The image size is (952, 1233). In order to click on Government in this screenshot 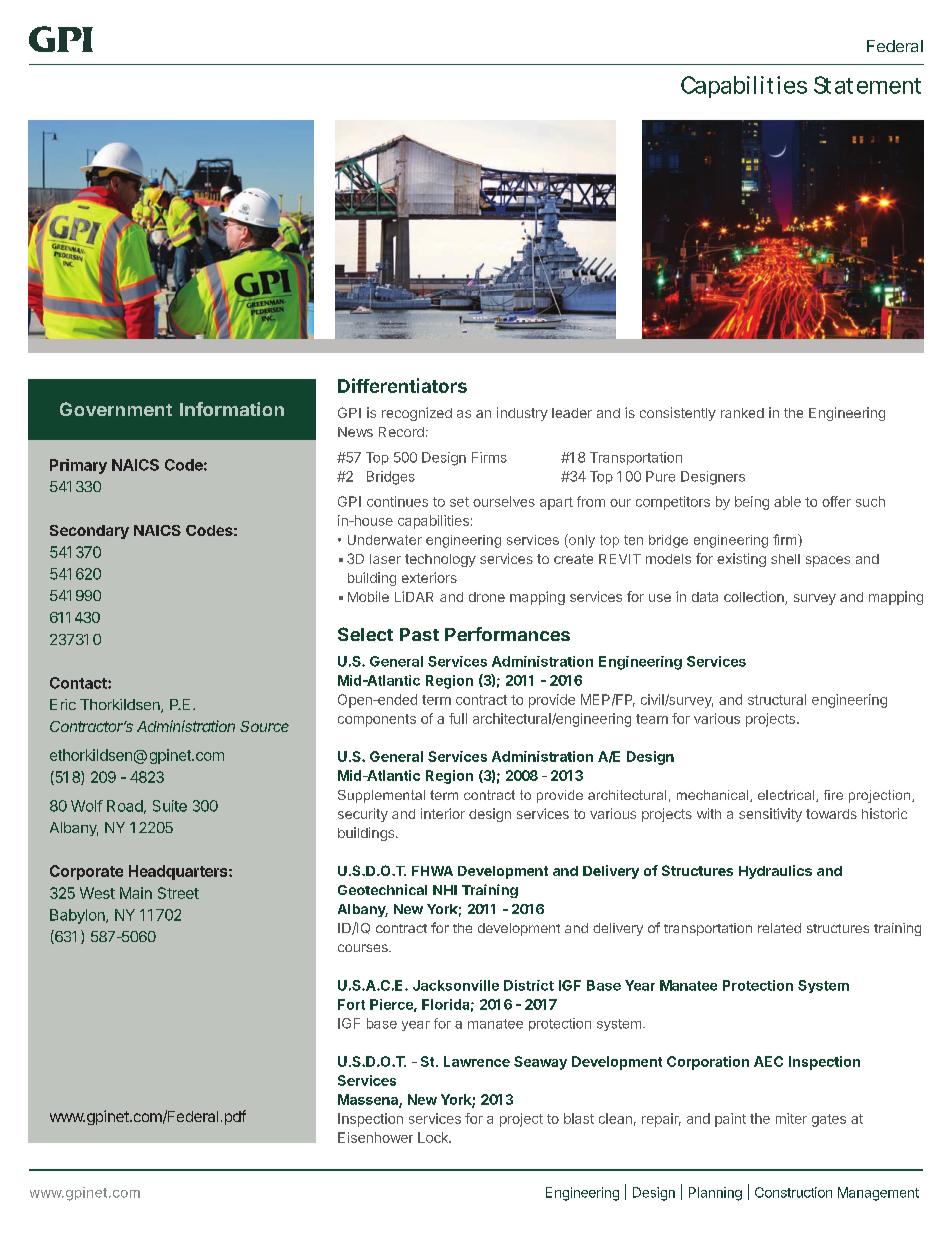, I will do `click(116, 409)`.
